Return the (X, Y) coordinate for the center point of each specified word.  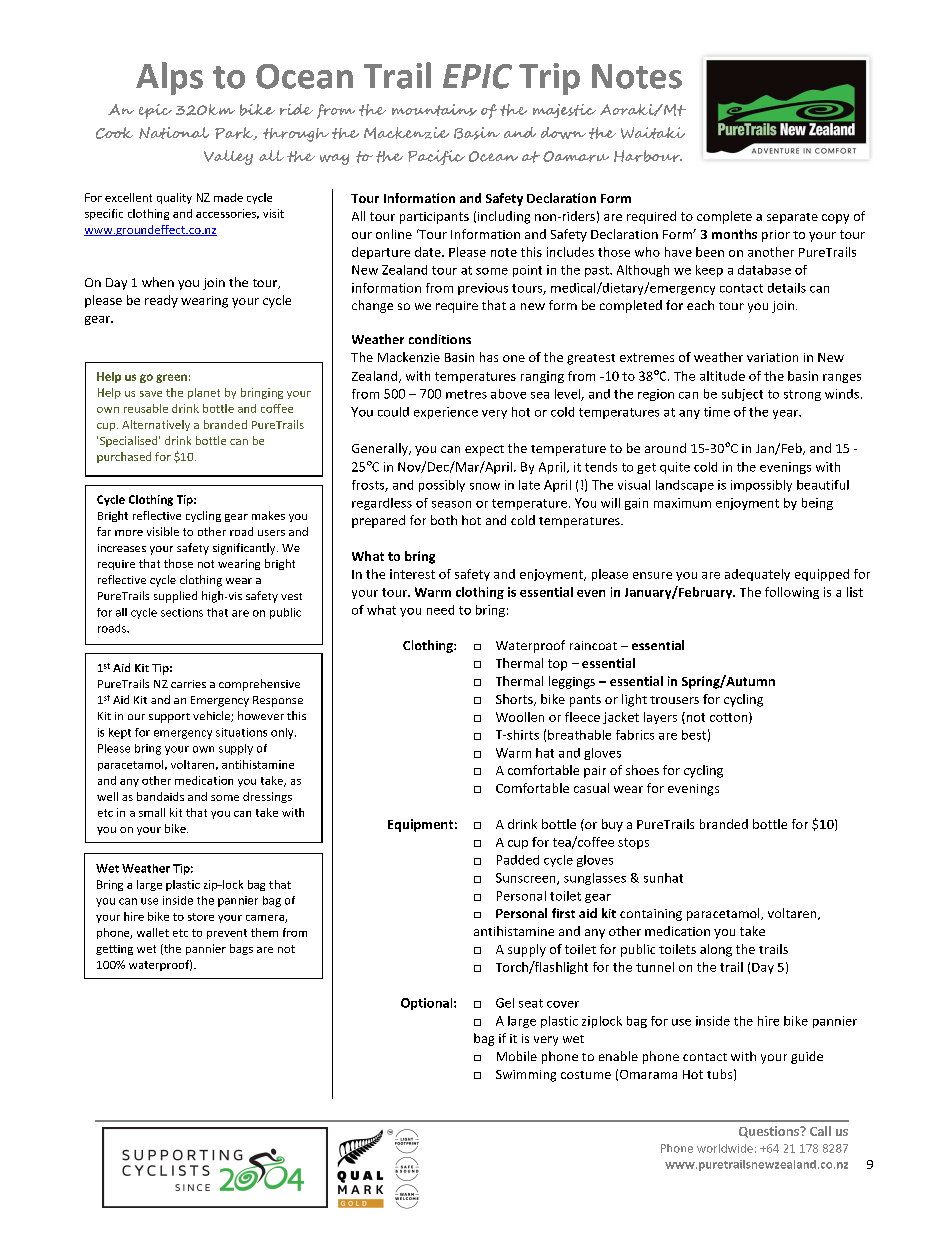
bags (241, 949)
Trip (549, 79)
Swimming (526, 1076)
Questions (770, 1132)
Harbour (648, 156)
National (174, 133)
